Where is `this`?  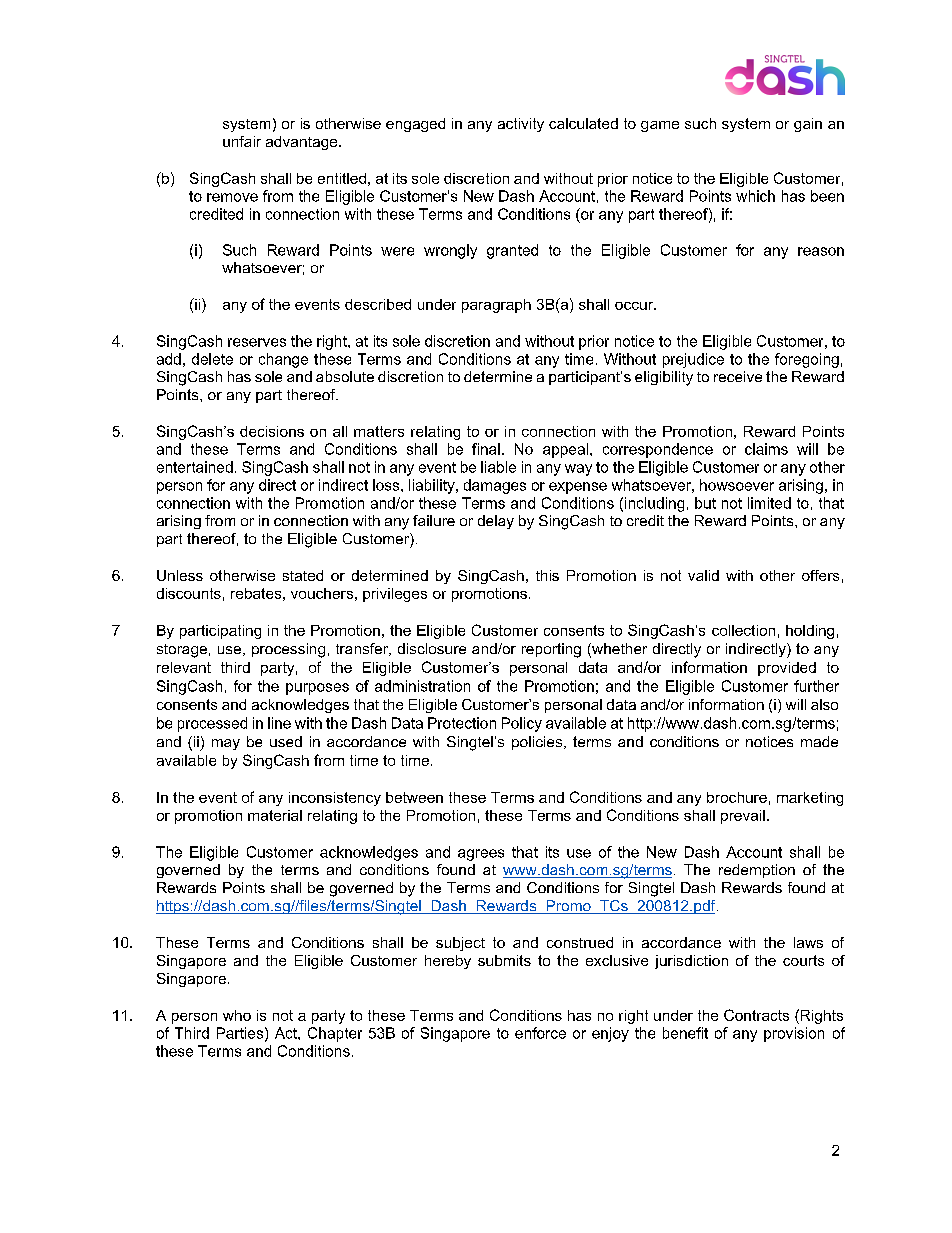
this is located at coordinates (547, 575).
